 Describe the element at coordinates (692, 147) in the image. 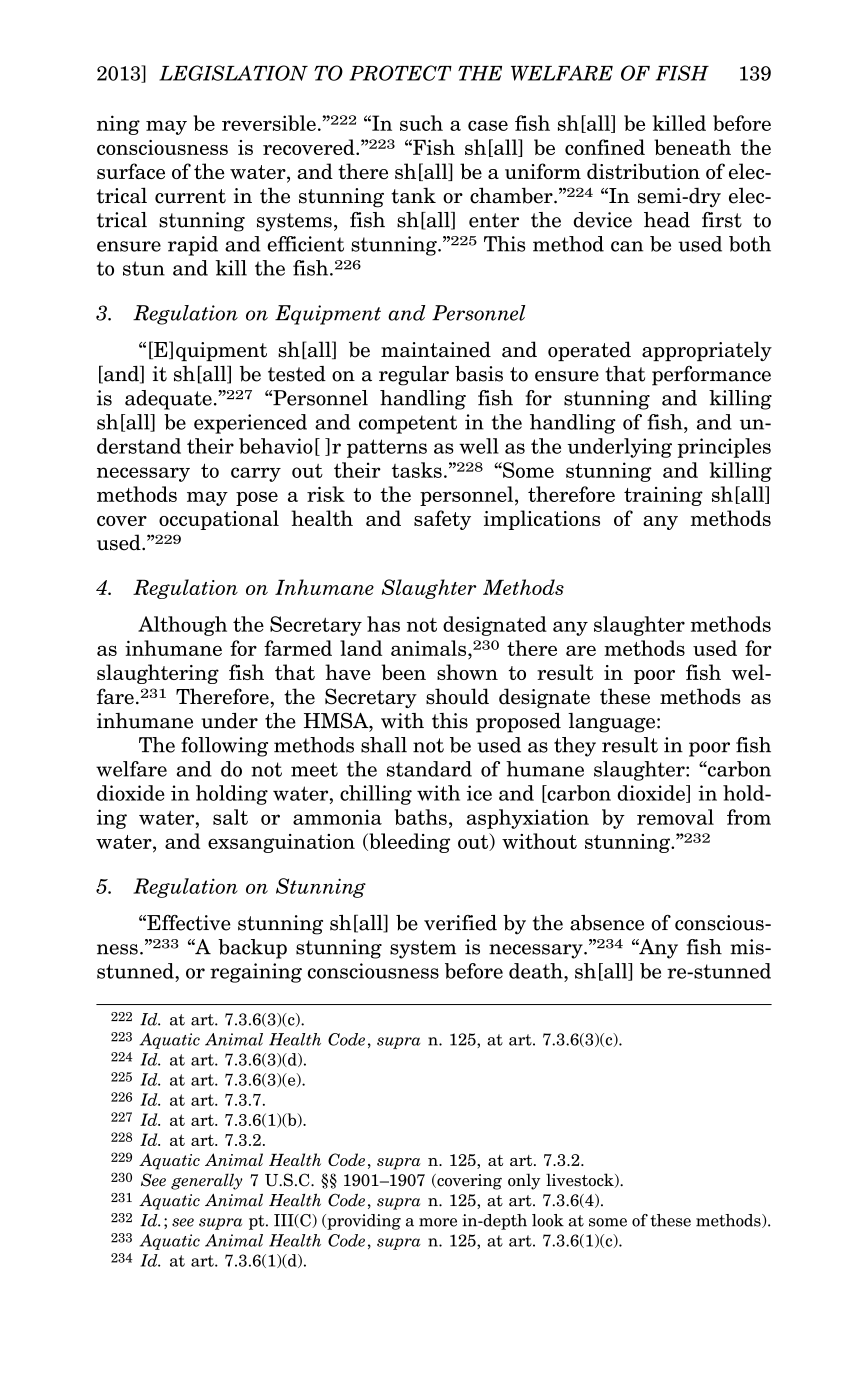

I see `beneath` at that location.
